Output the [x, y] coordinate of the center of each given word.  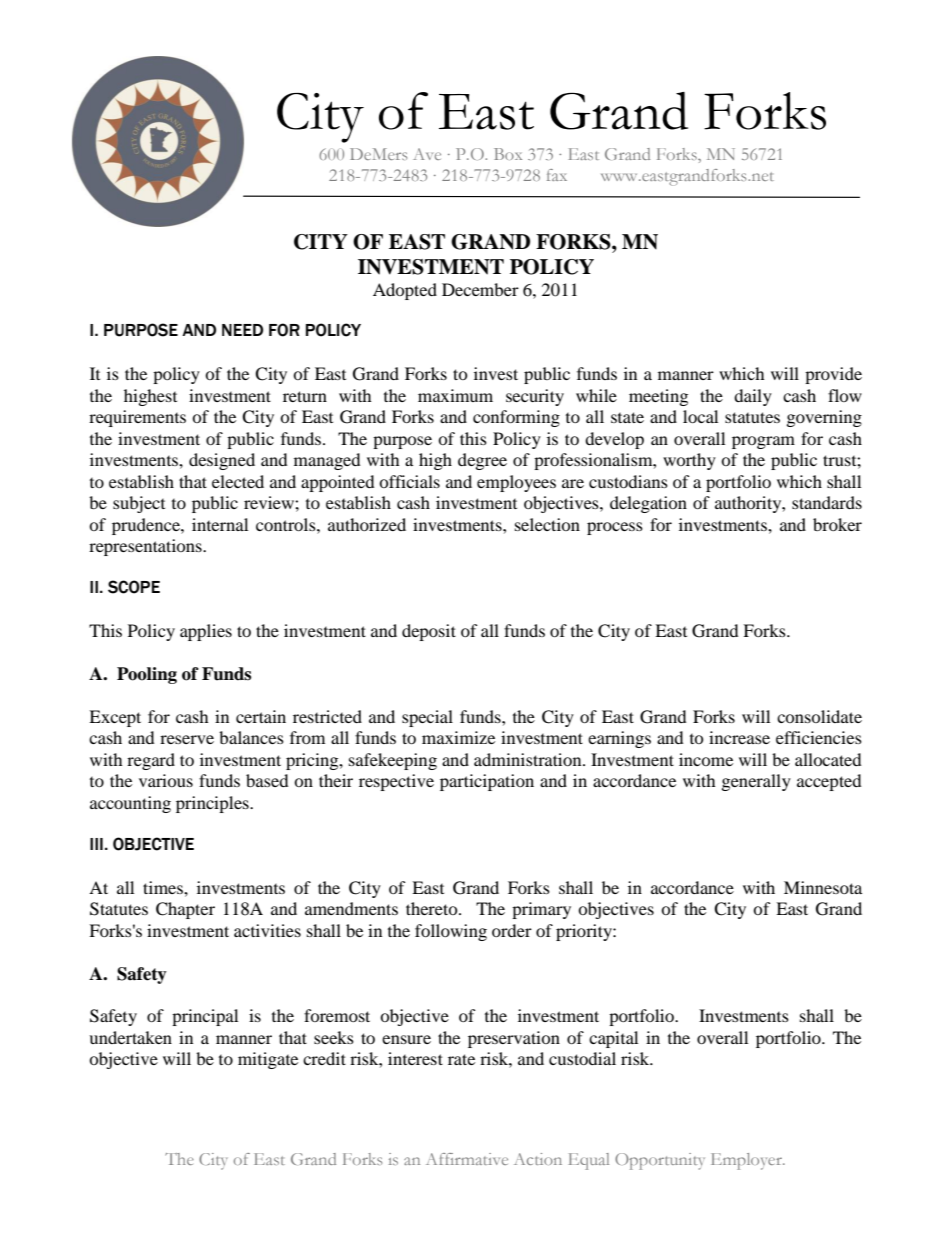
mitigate [268, 1060]
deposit [429, 632]
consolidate [819, 716]
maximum [455, 395]
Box [508, 154]
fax [557, 175]
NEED [242, 330]
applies [206, 632]
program [763, 442]
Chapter [185, 910]
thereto [433, 908]
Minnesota [823, 887]
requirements [137, 418]
